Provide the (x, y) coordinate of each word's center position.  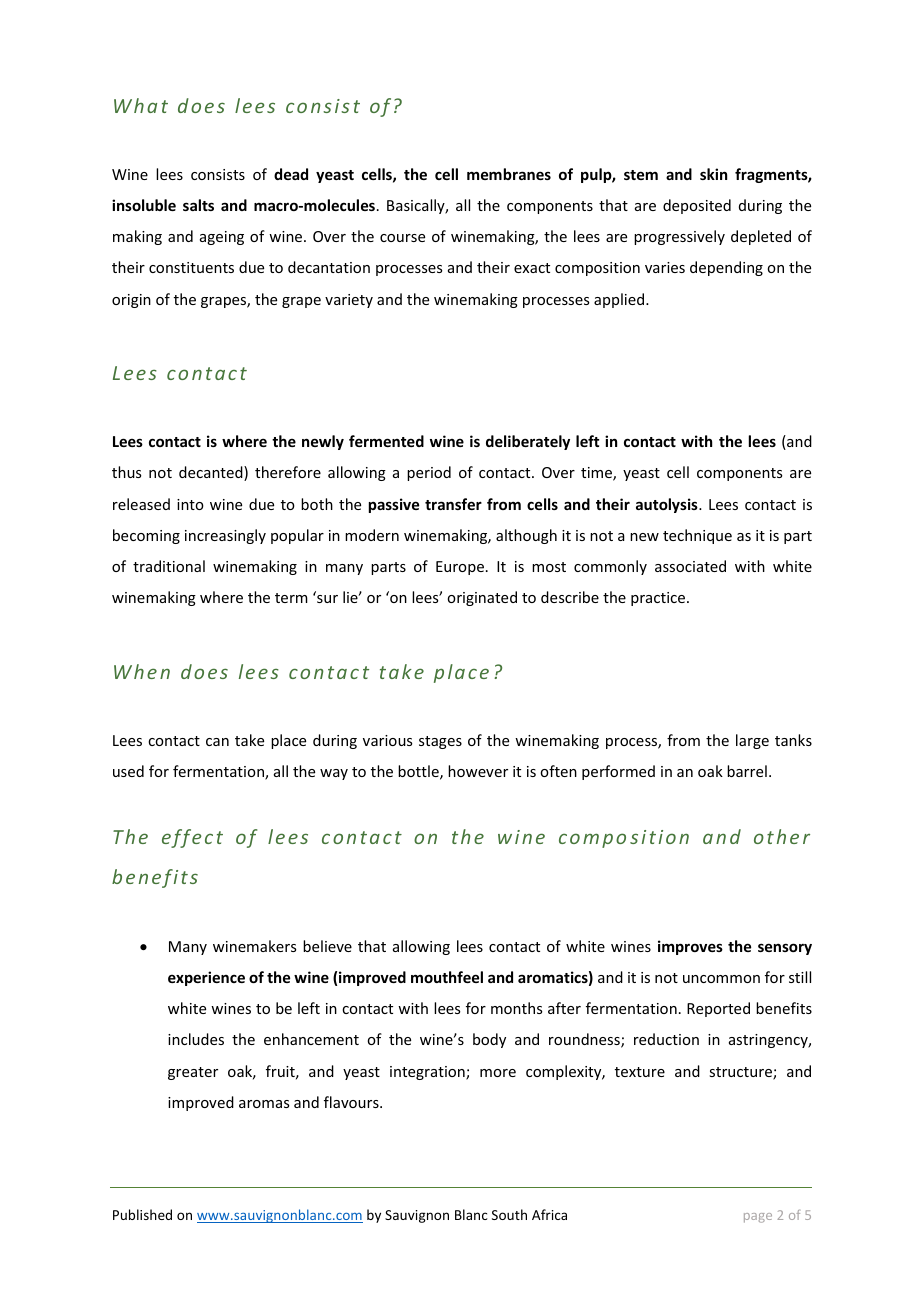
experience (206, 978)
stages (440, 742)
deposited (697, 206)
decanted (212, 473)
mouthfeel (447, 977)
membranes (509, 174)
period (429, 473)
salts (198, 205)
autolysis (668, 505)
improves (690, 947)
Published (142, 1214)
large (752, 741)
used (128, 771)
